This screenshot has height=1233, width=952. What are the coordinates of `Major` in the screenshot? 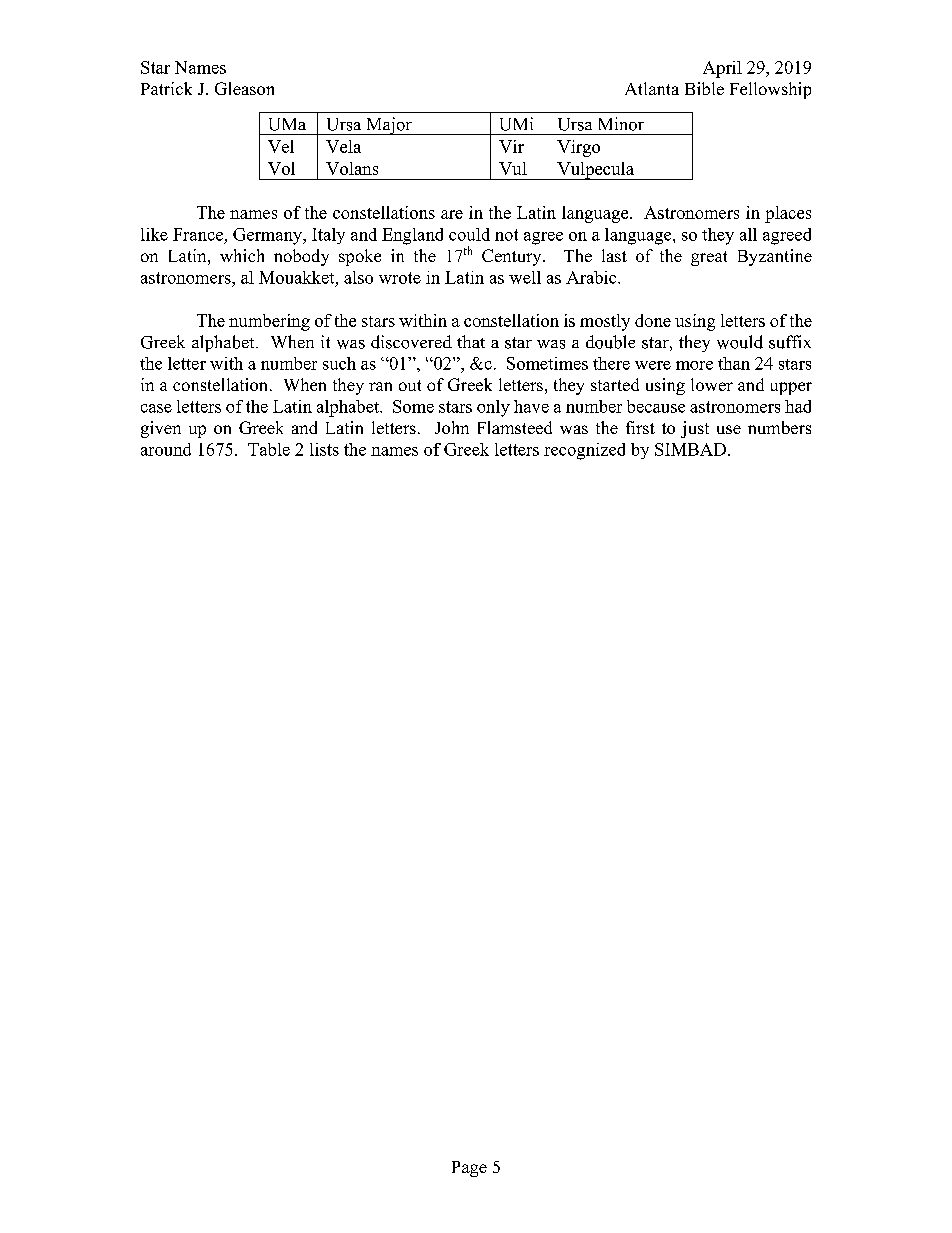 It's located at (389, 126).
